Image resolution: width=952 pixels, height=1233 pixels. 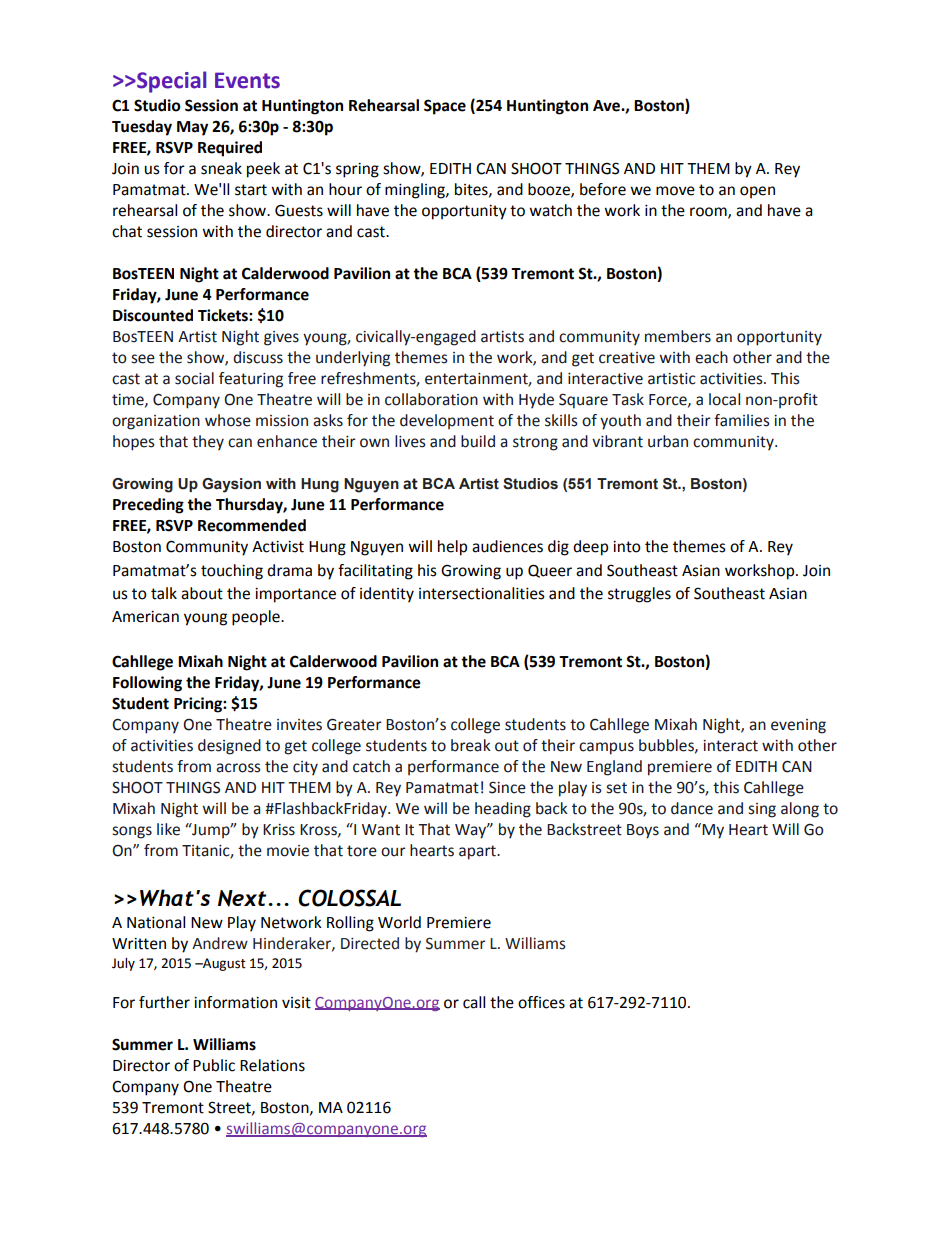 I want to click on urban, so click(x=668, y=441).
